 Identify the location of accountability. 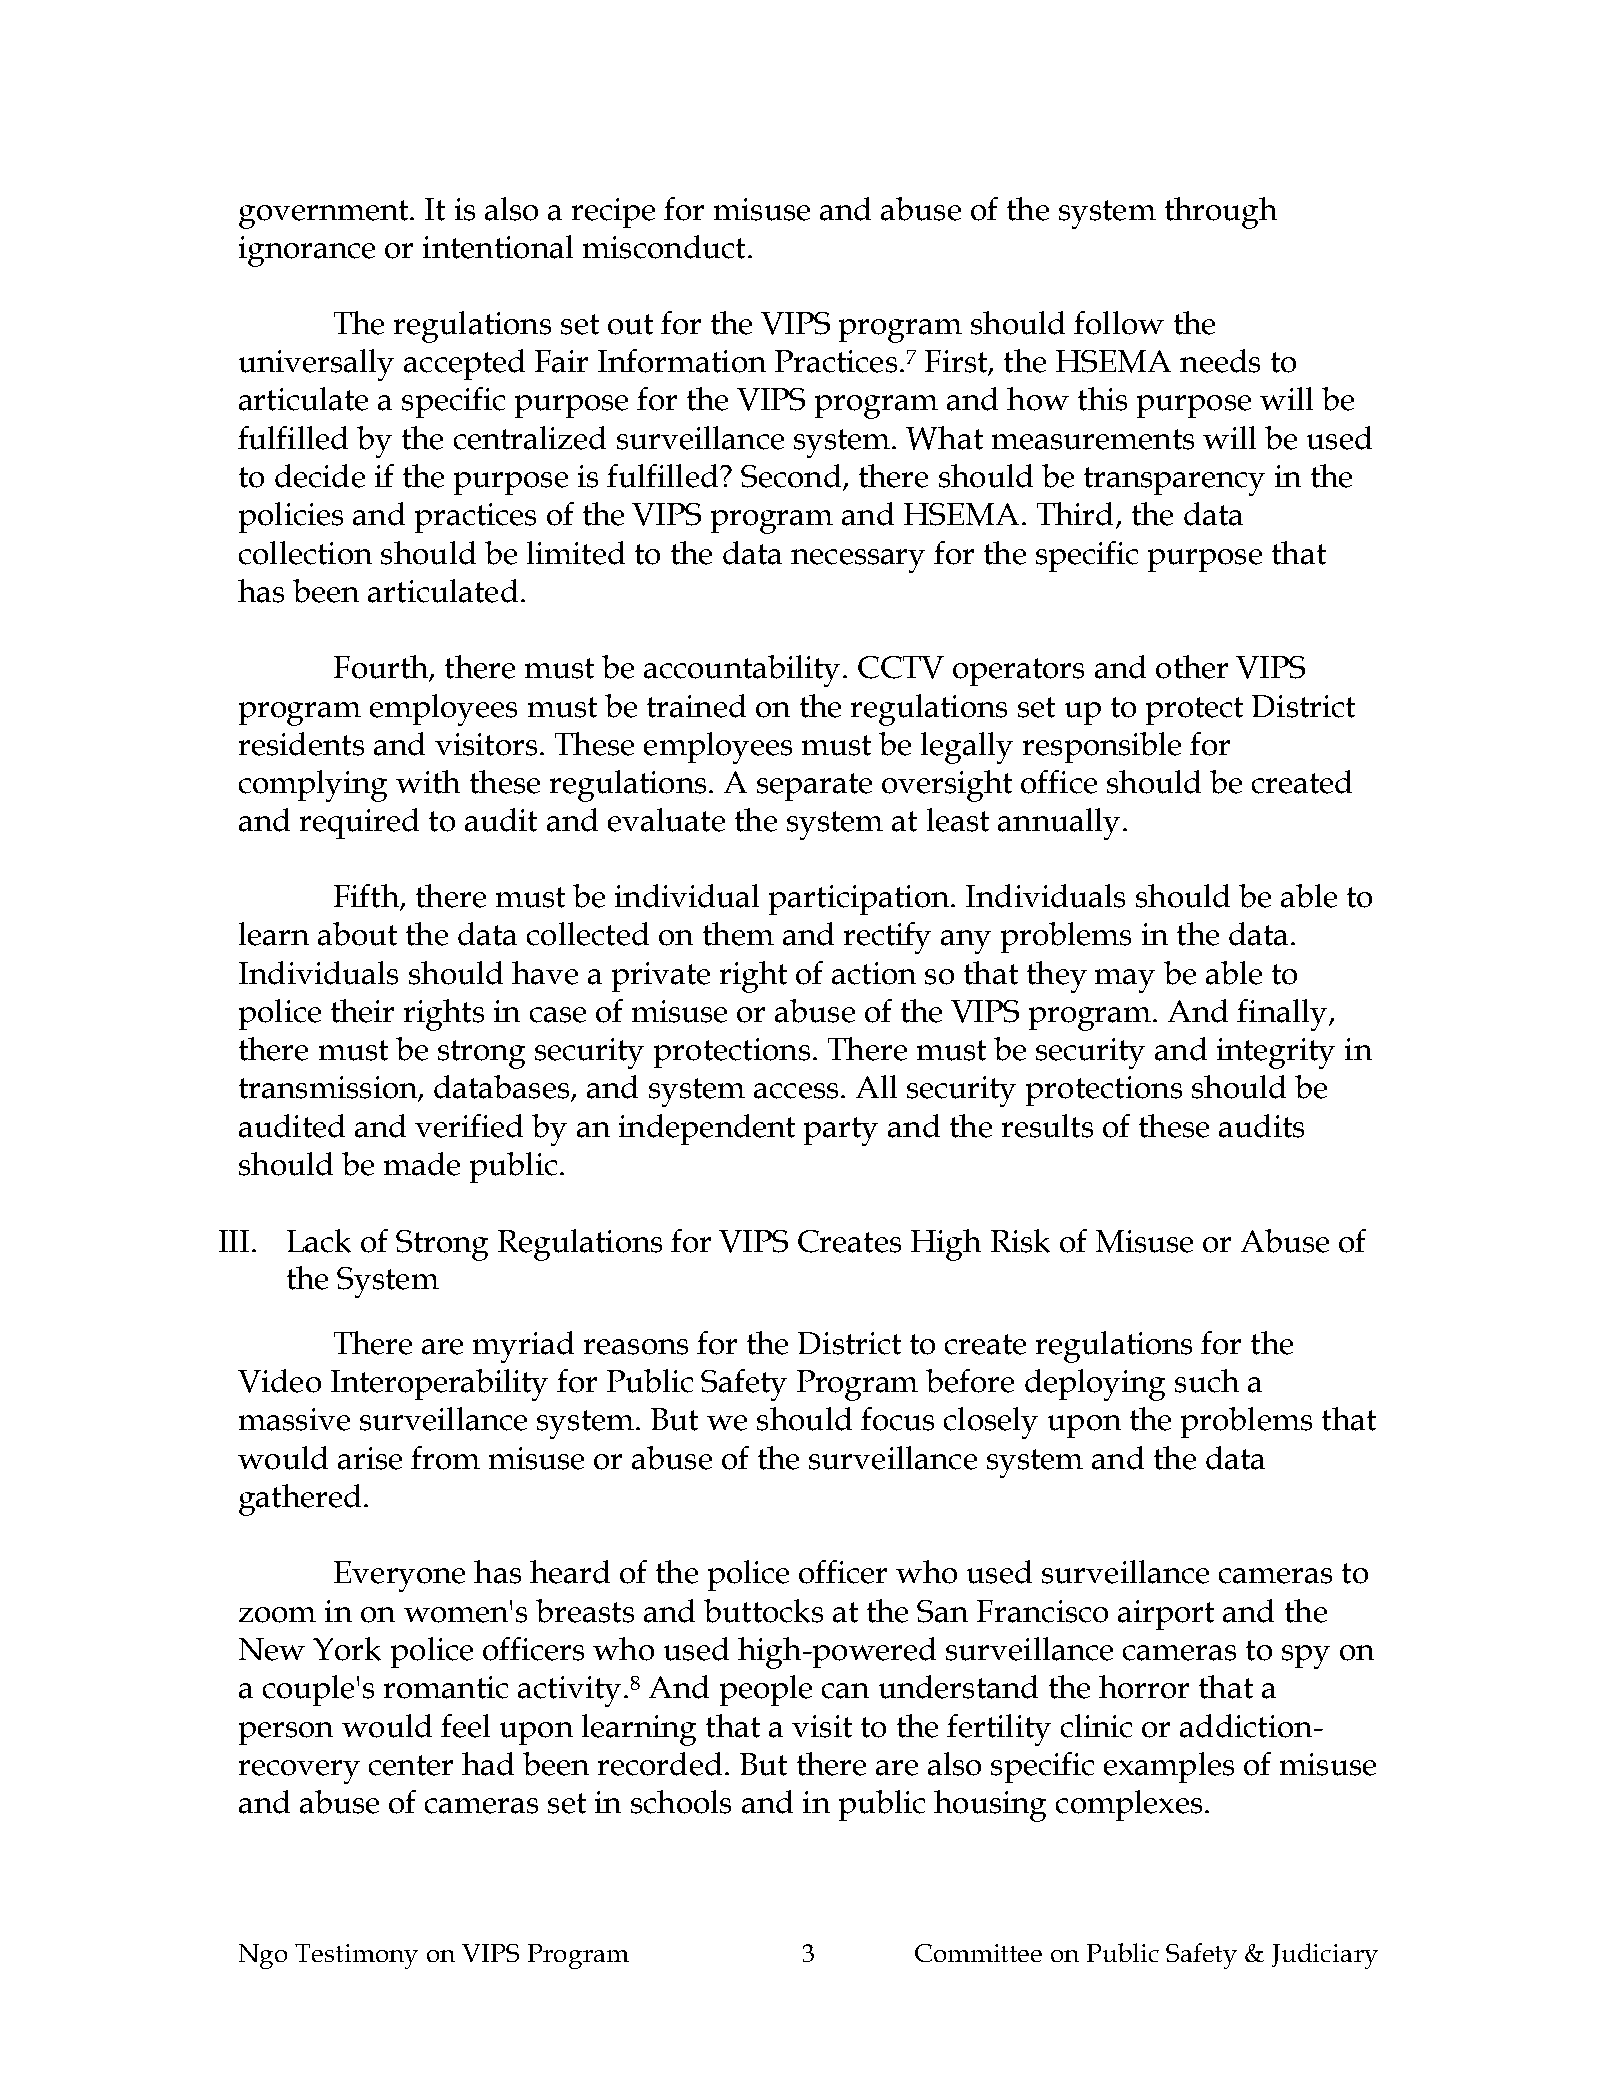
(742, 671).
